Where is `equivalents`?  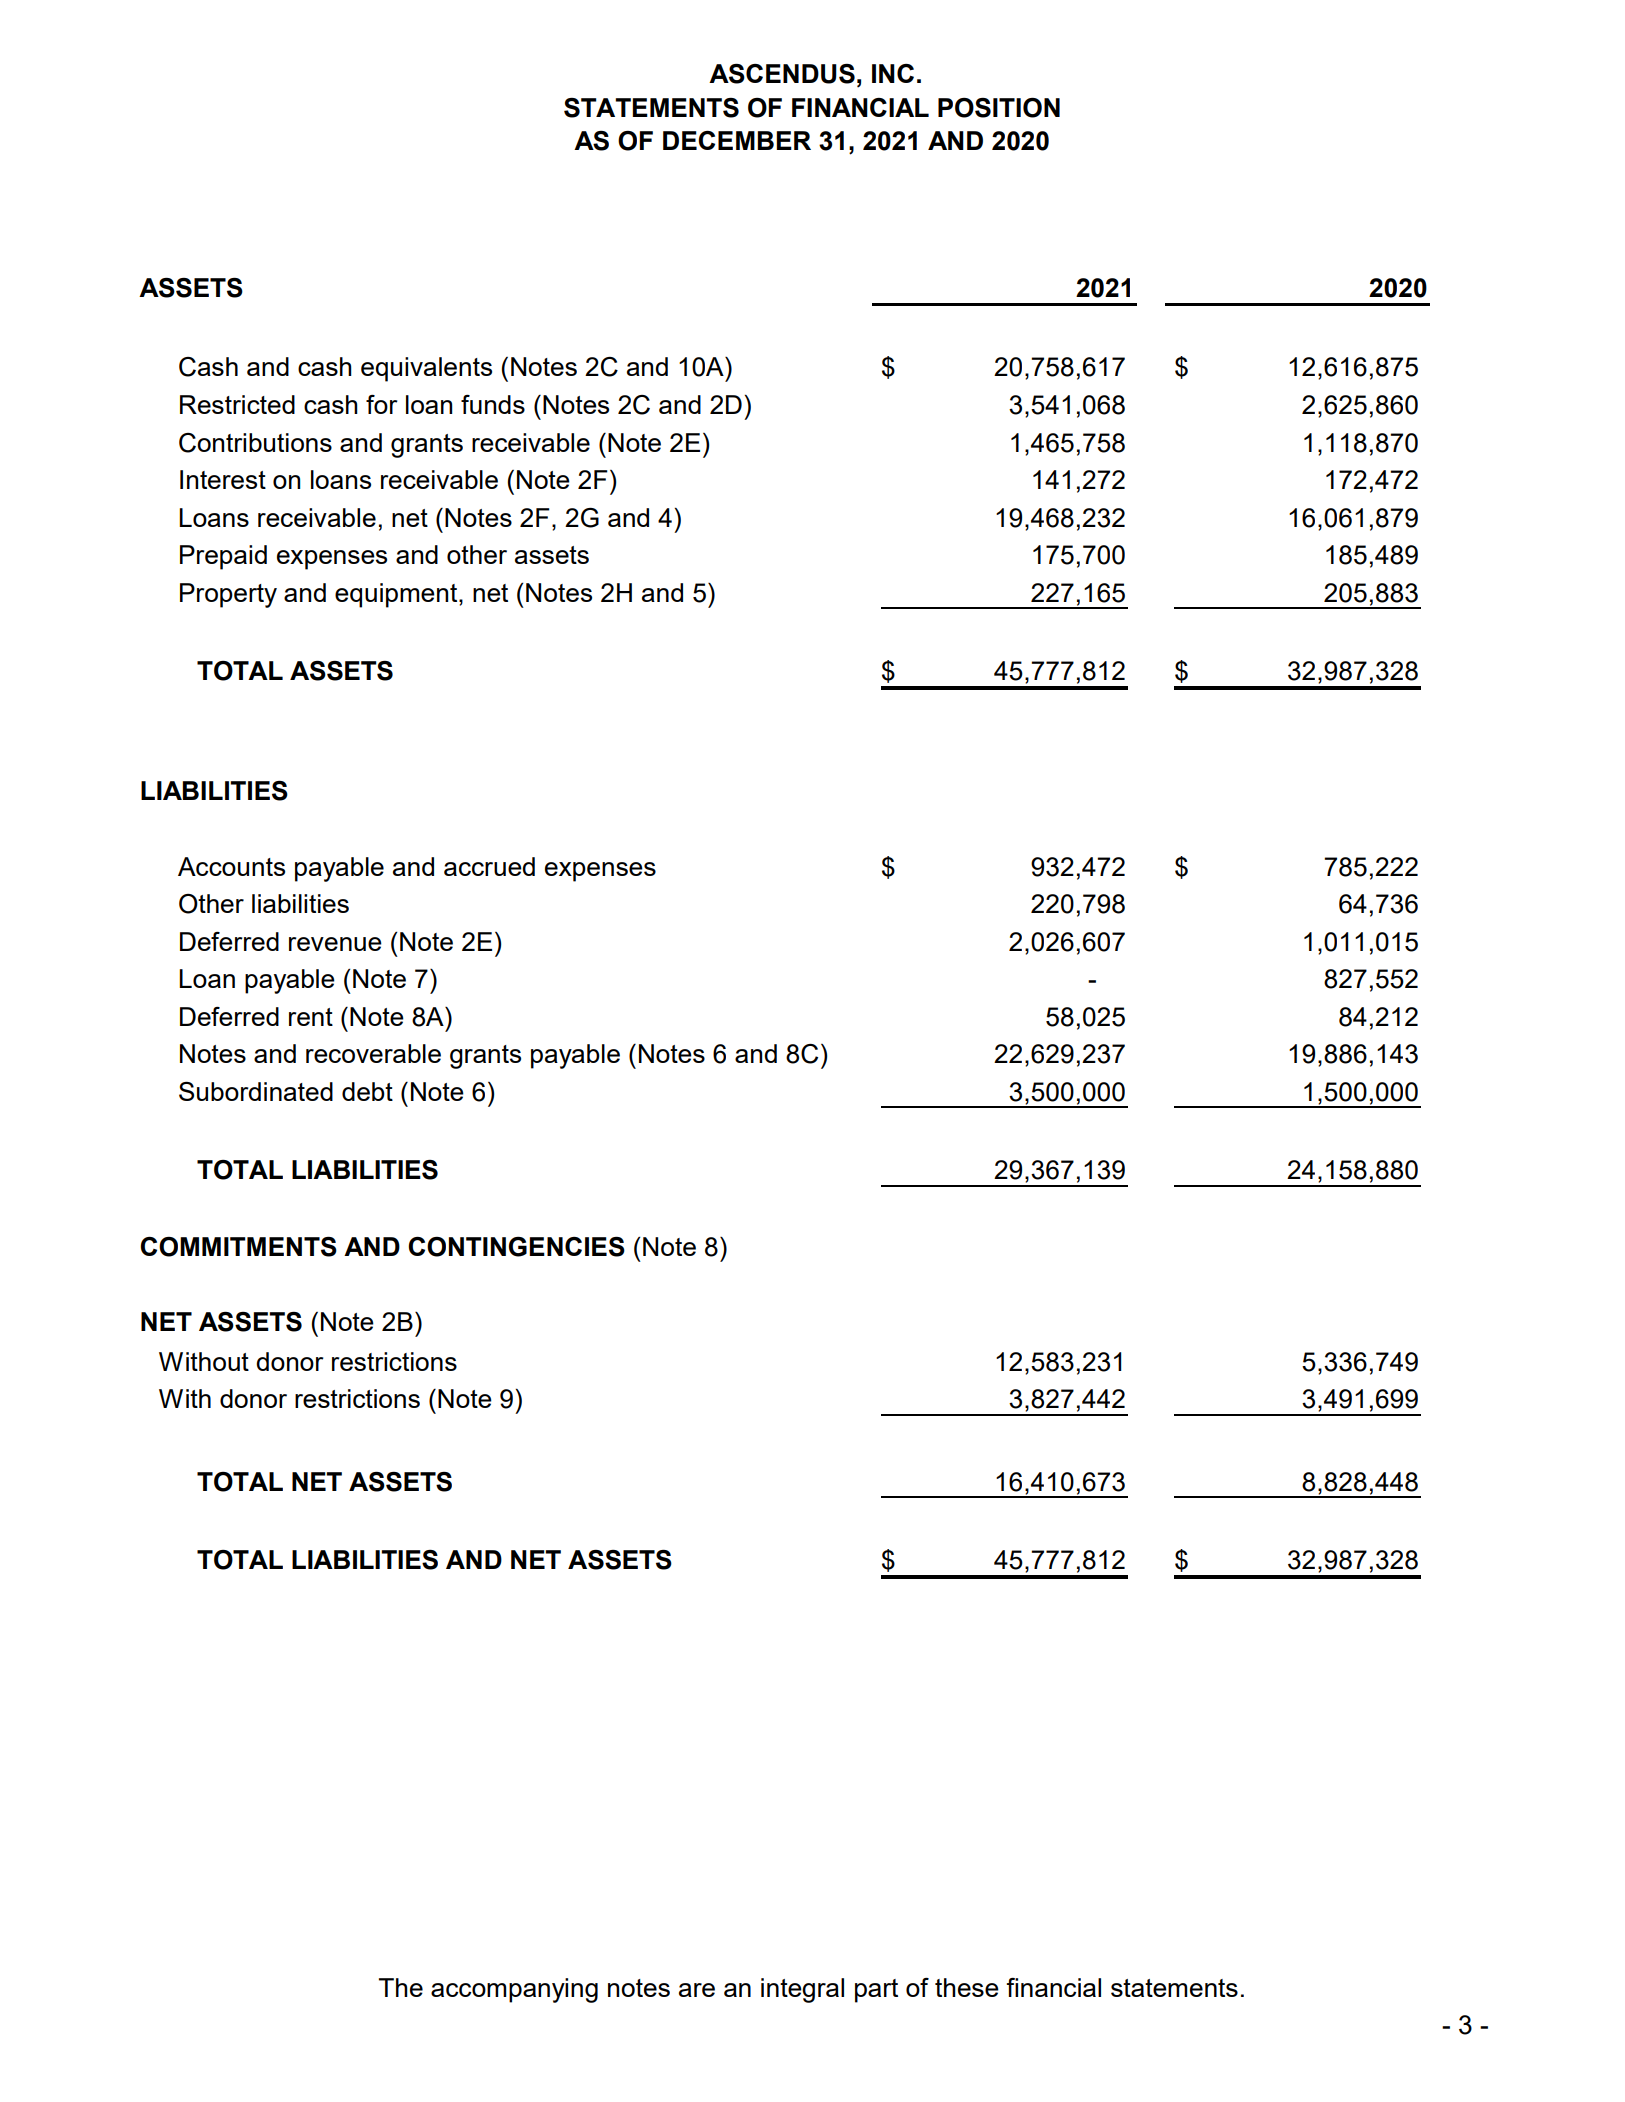 equivalents is located at coordinates (426, 369).
